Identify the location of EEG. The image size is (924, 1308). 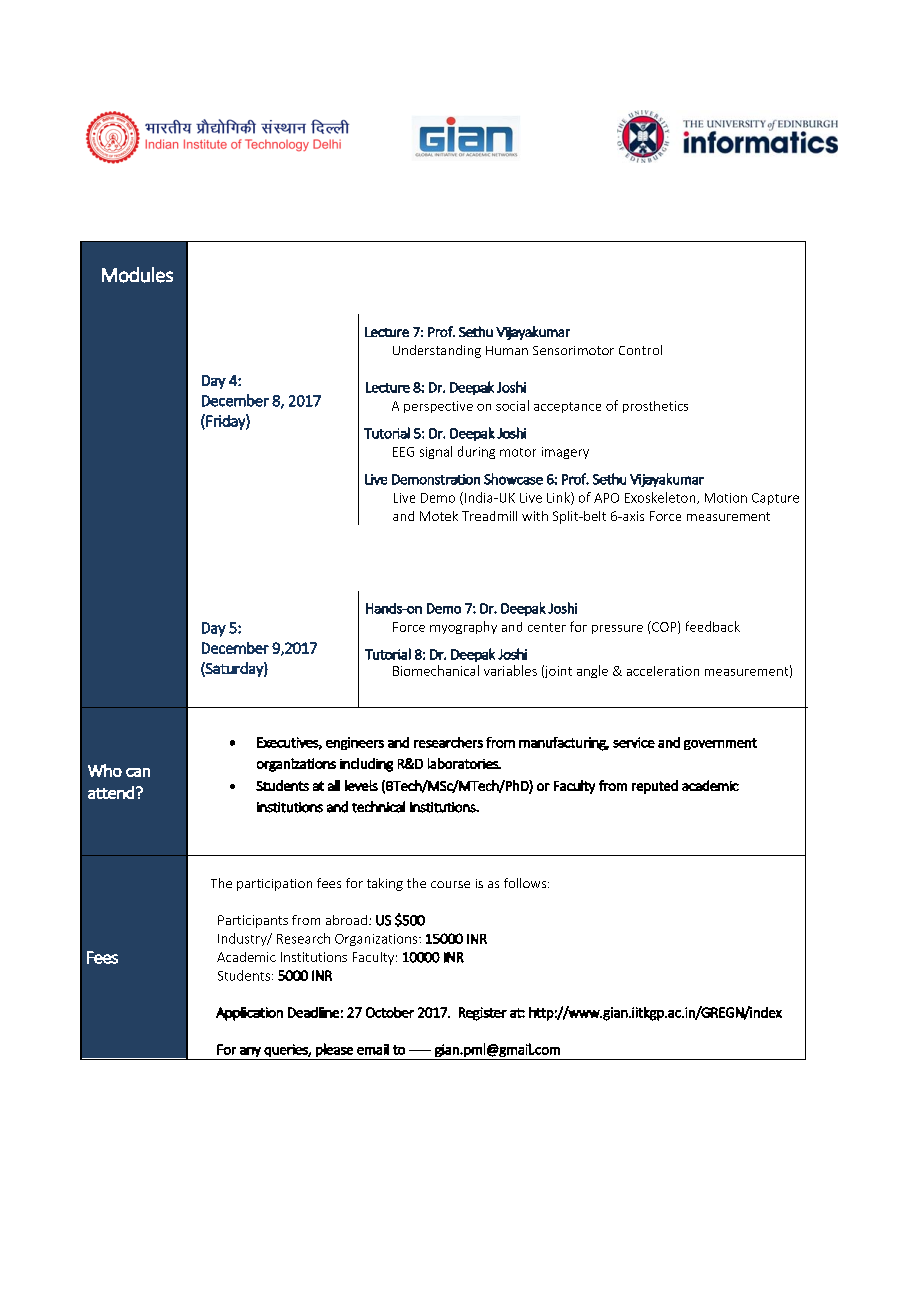
(403, 452).
